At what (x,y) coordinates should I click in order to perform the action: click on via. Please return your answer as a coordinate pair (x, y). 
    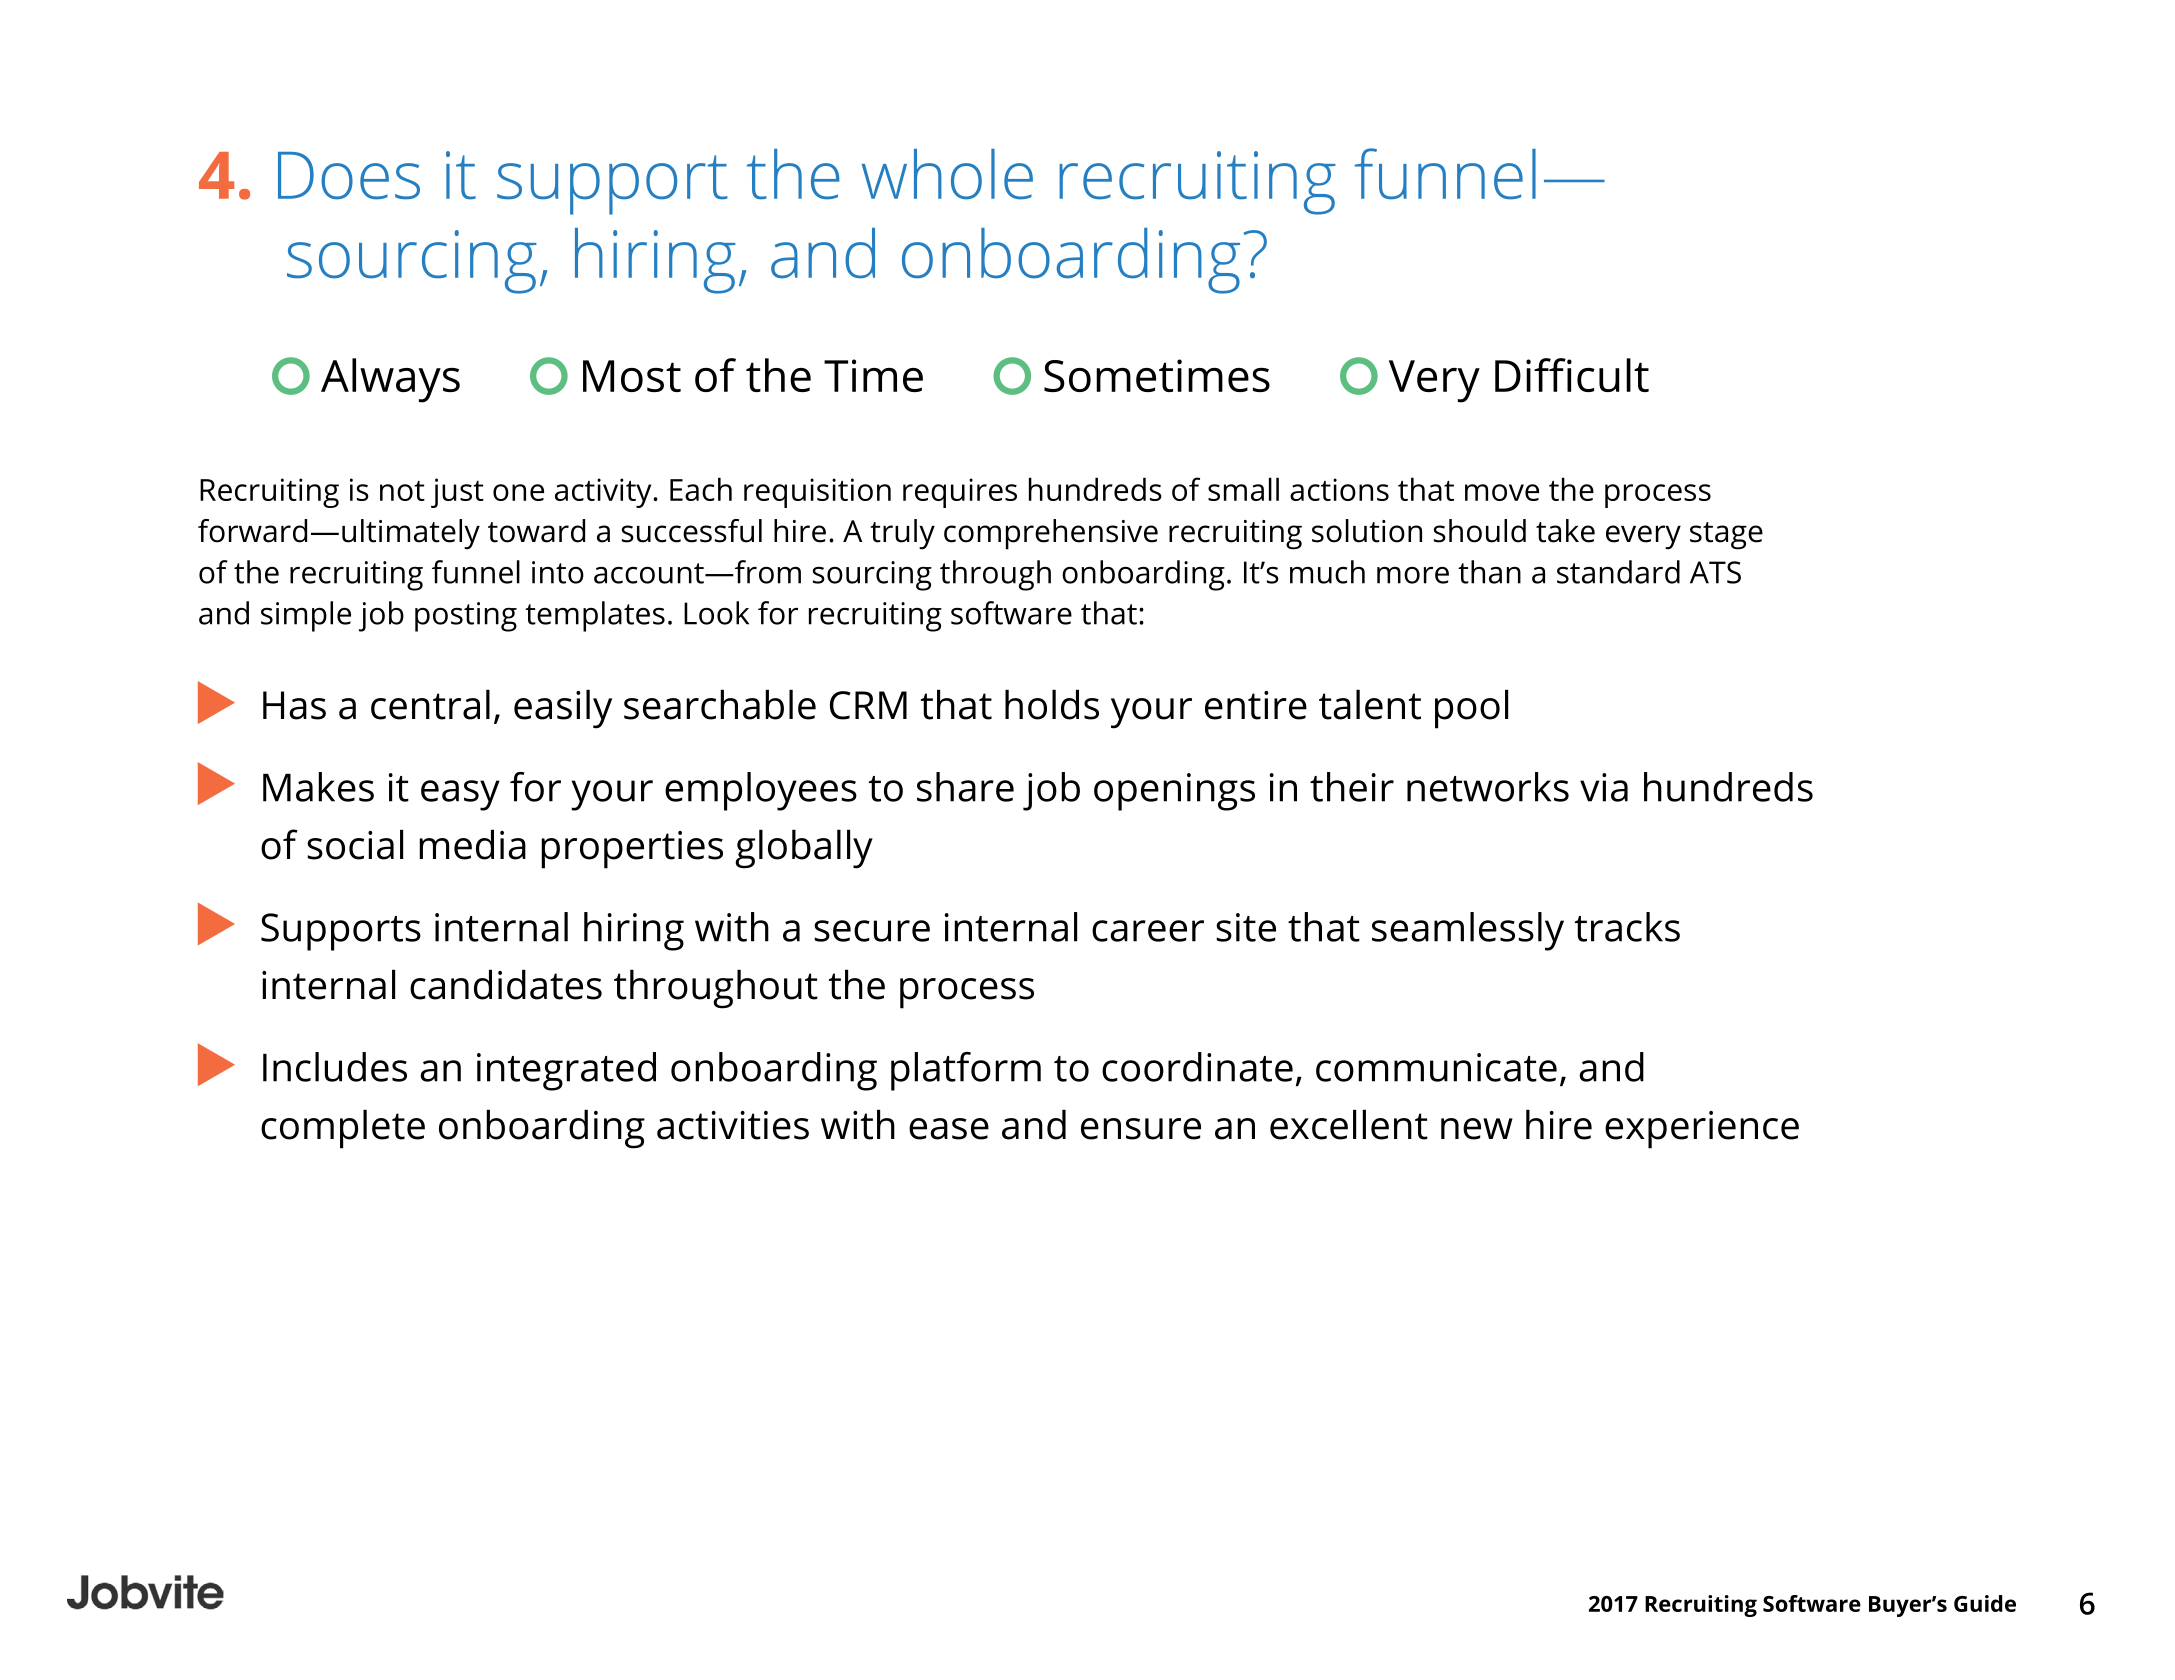
    Looking at the image, I should click on (1604, 787).
